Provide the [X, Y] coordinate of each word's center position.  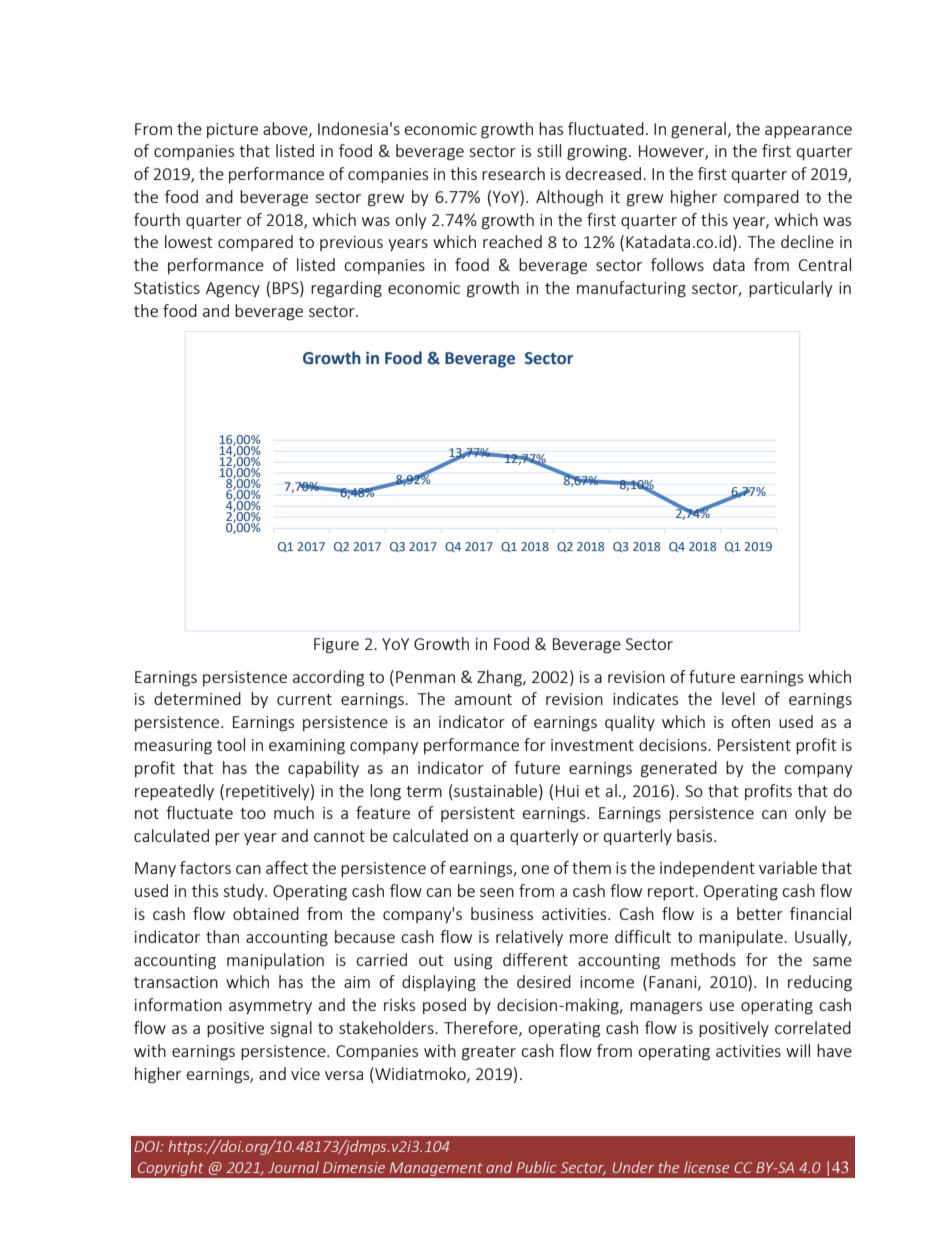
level [738, 698]
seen [497, 892]
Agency [233, 290]
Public [536, 1167]
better [760, 913]
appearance [808, 132]
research [513, 173]
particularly [790, 289]
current [304, 699]
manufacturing [631, 289]
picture [232, 130]
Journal [293, 1167]
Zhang [500, 678]
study [244, 892]
